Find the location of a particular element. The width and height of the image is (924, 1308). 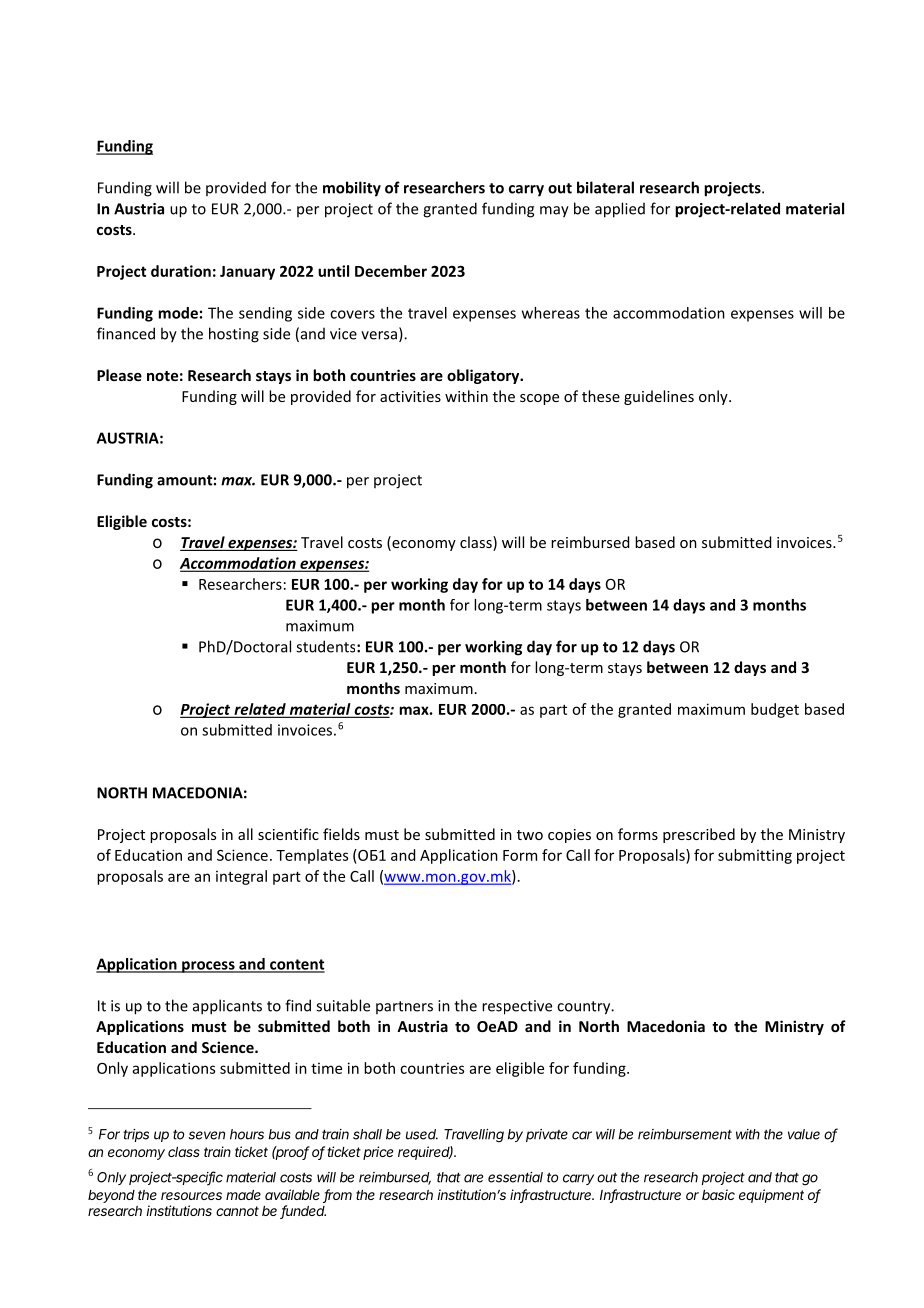

basic is located at coordinates (718, 1194).
